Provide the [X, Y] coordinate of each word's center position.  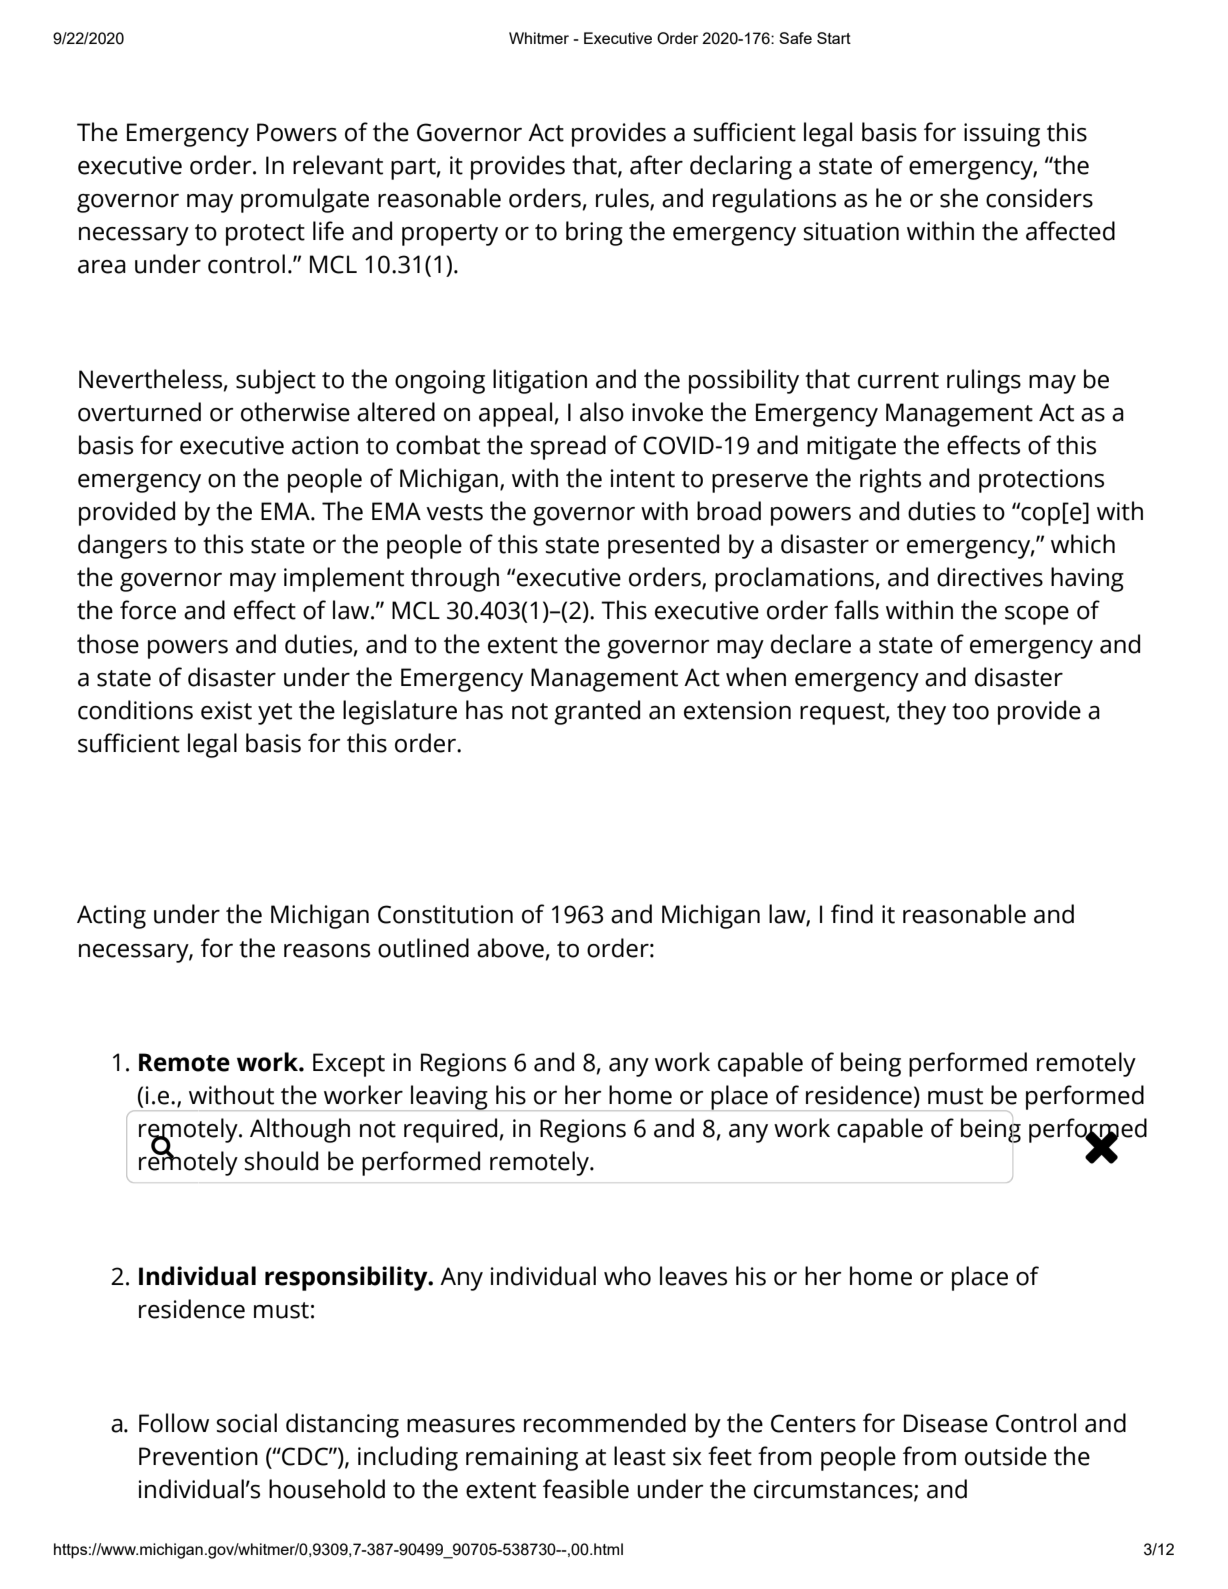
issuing [1002, 135]
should [281, 1161]
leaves [693, 1276]
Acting [111, 917]
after [656, 165]
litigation [540, 381]
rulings [984, 381]
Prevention [198, 1456]
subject [276, 381]
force [148, 610]
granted [597, 712]
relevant [338, 165]
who [627, 1276]
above [510, 948]
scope [1037, 615]
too [970, 711]
